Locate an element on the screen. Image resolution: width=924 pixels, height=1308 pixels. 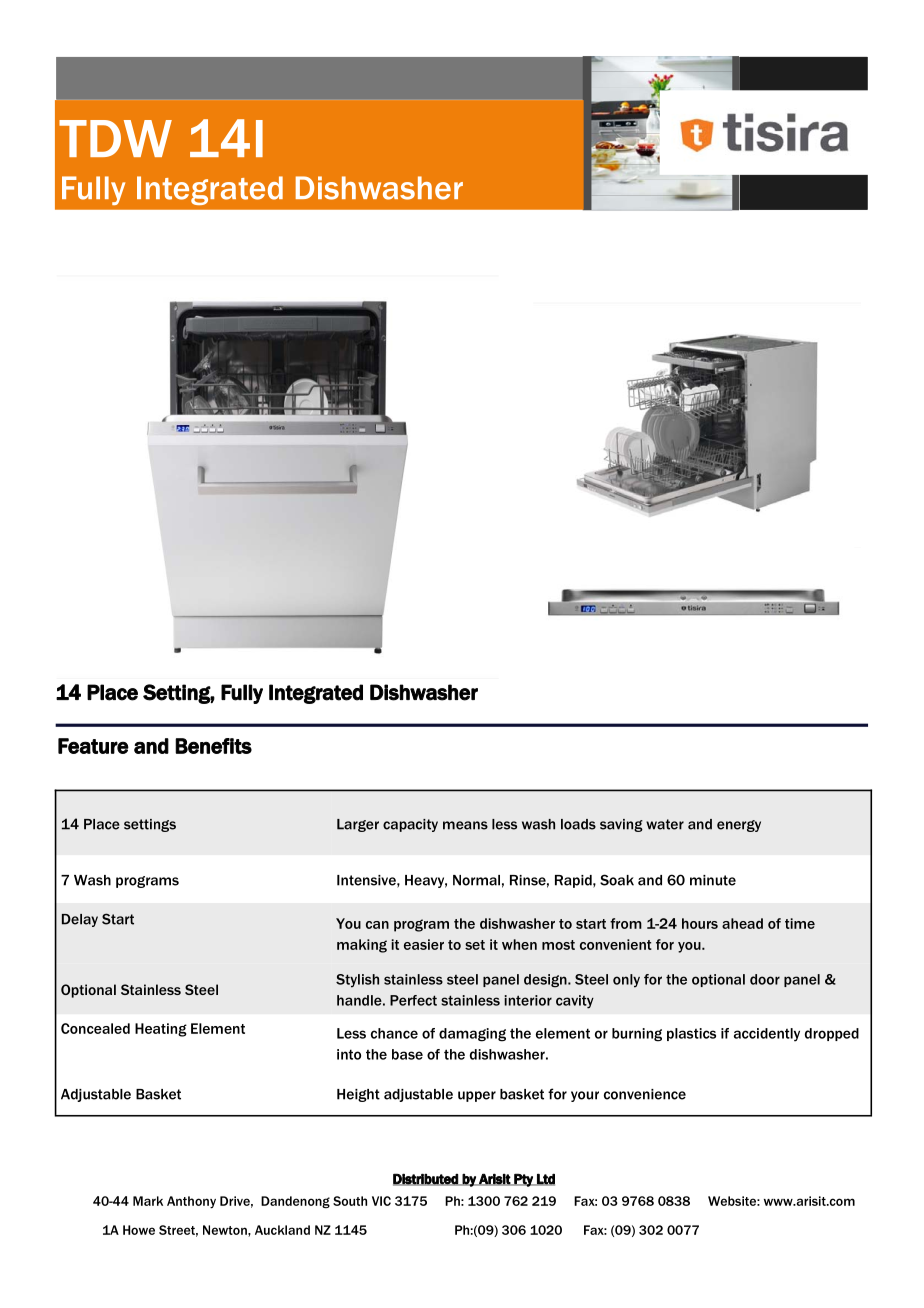
Benefits is located at coordinates (213, 746).
